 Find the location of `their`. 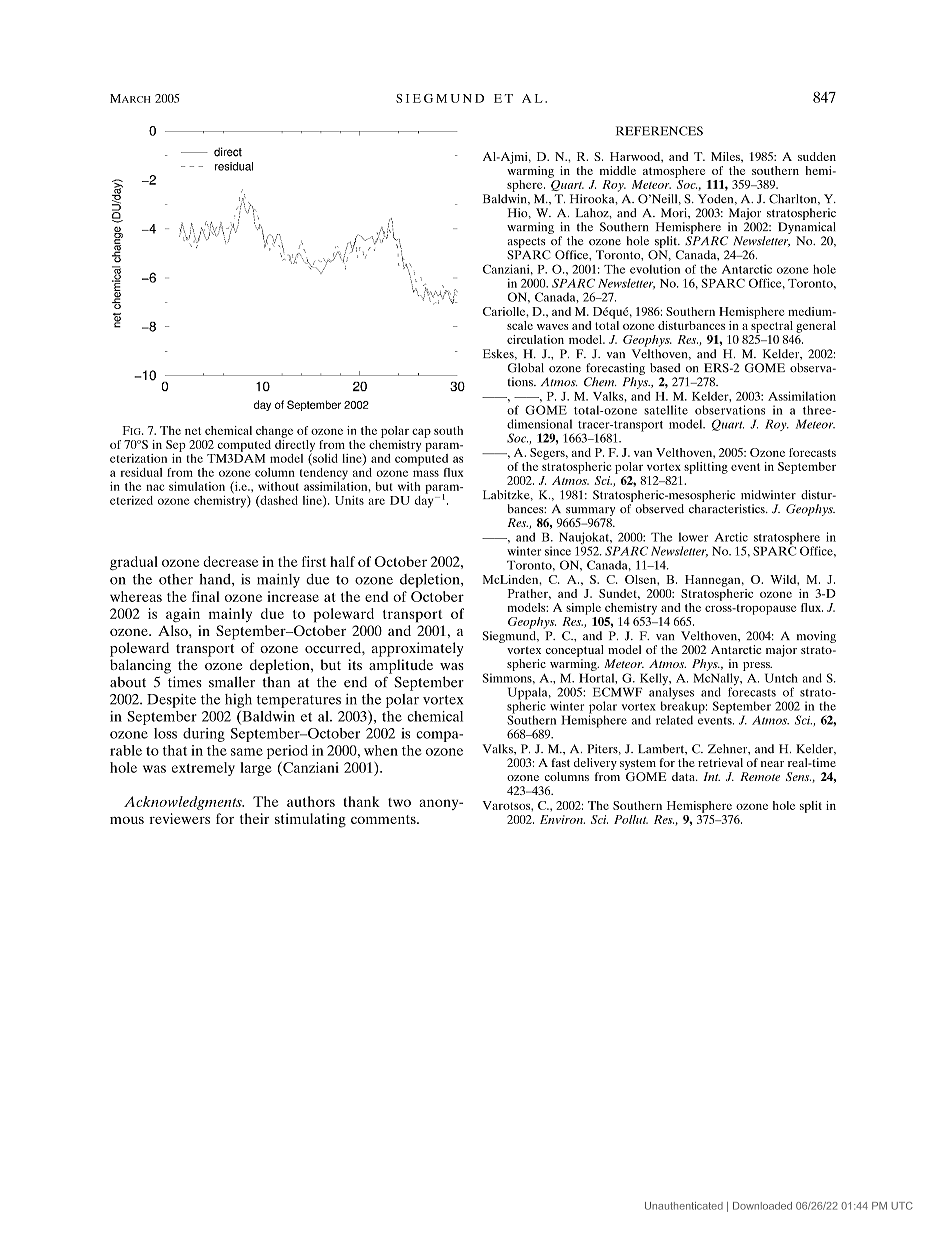

their is located at coordinates (254, 818).
